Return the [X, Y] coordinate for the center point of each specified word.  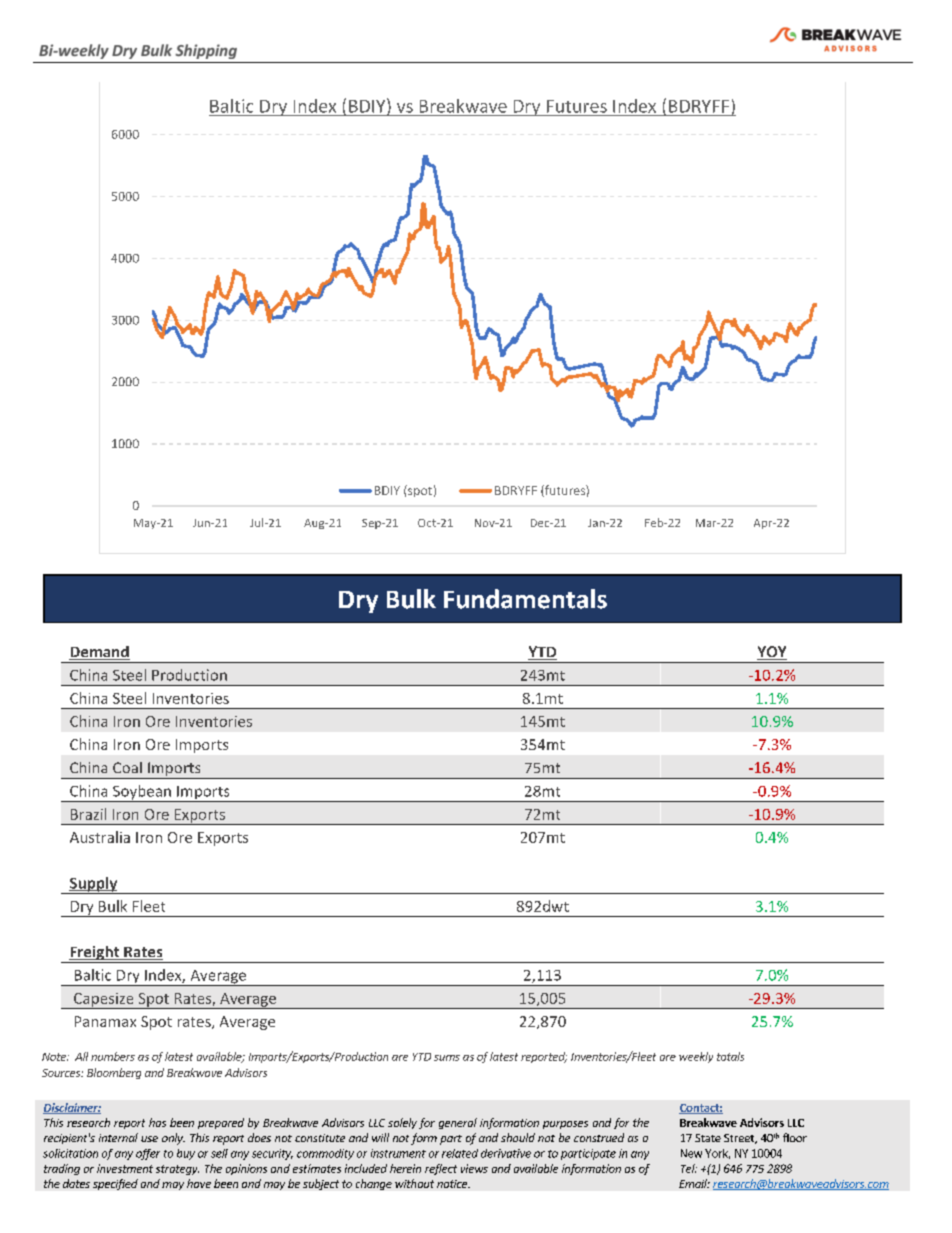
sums [447, 1058]
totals [730, 1056]
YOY [772, 653]
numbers [113, 1056]
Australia [100, 837]
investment [125, 1168]
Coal [127, 767]
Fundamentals [525, 599]
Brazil [88, 814]
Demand [99, 653]
